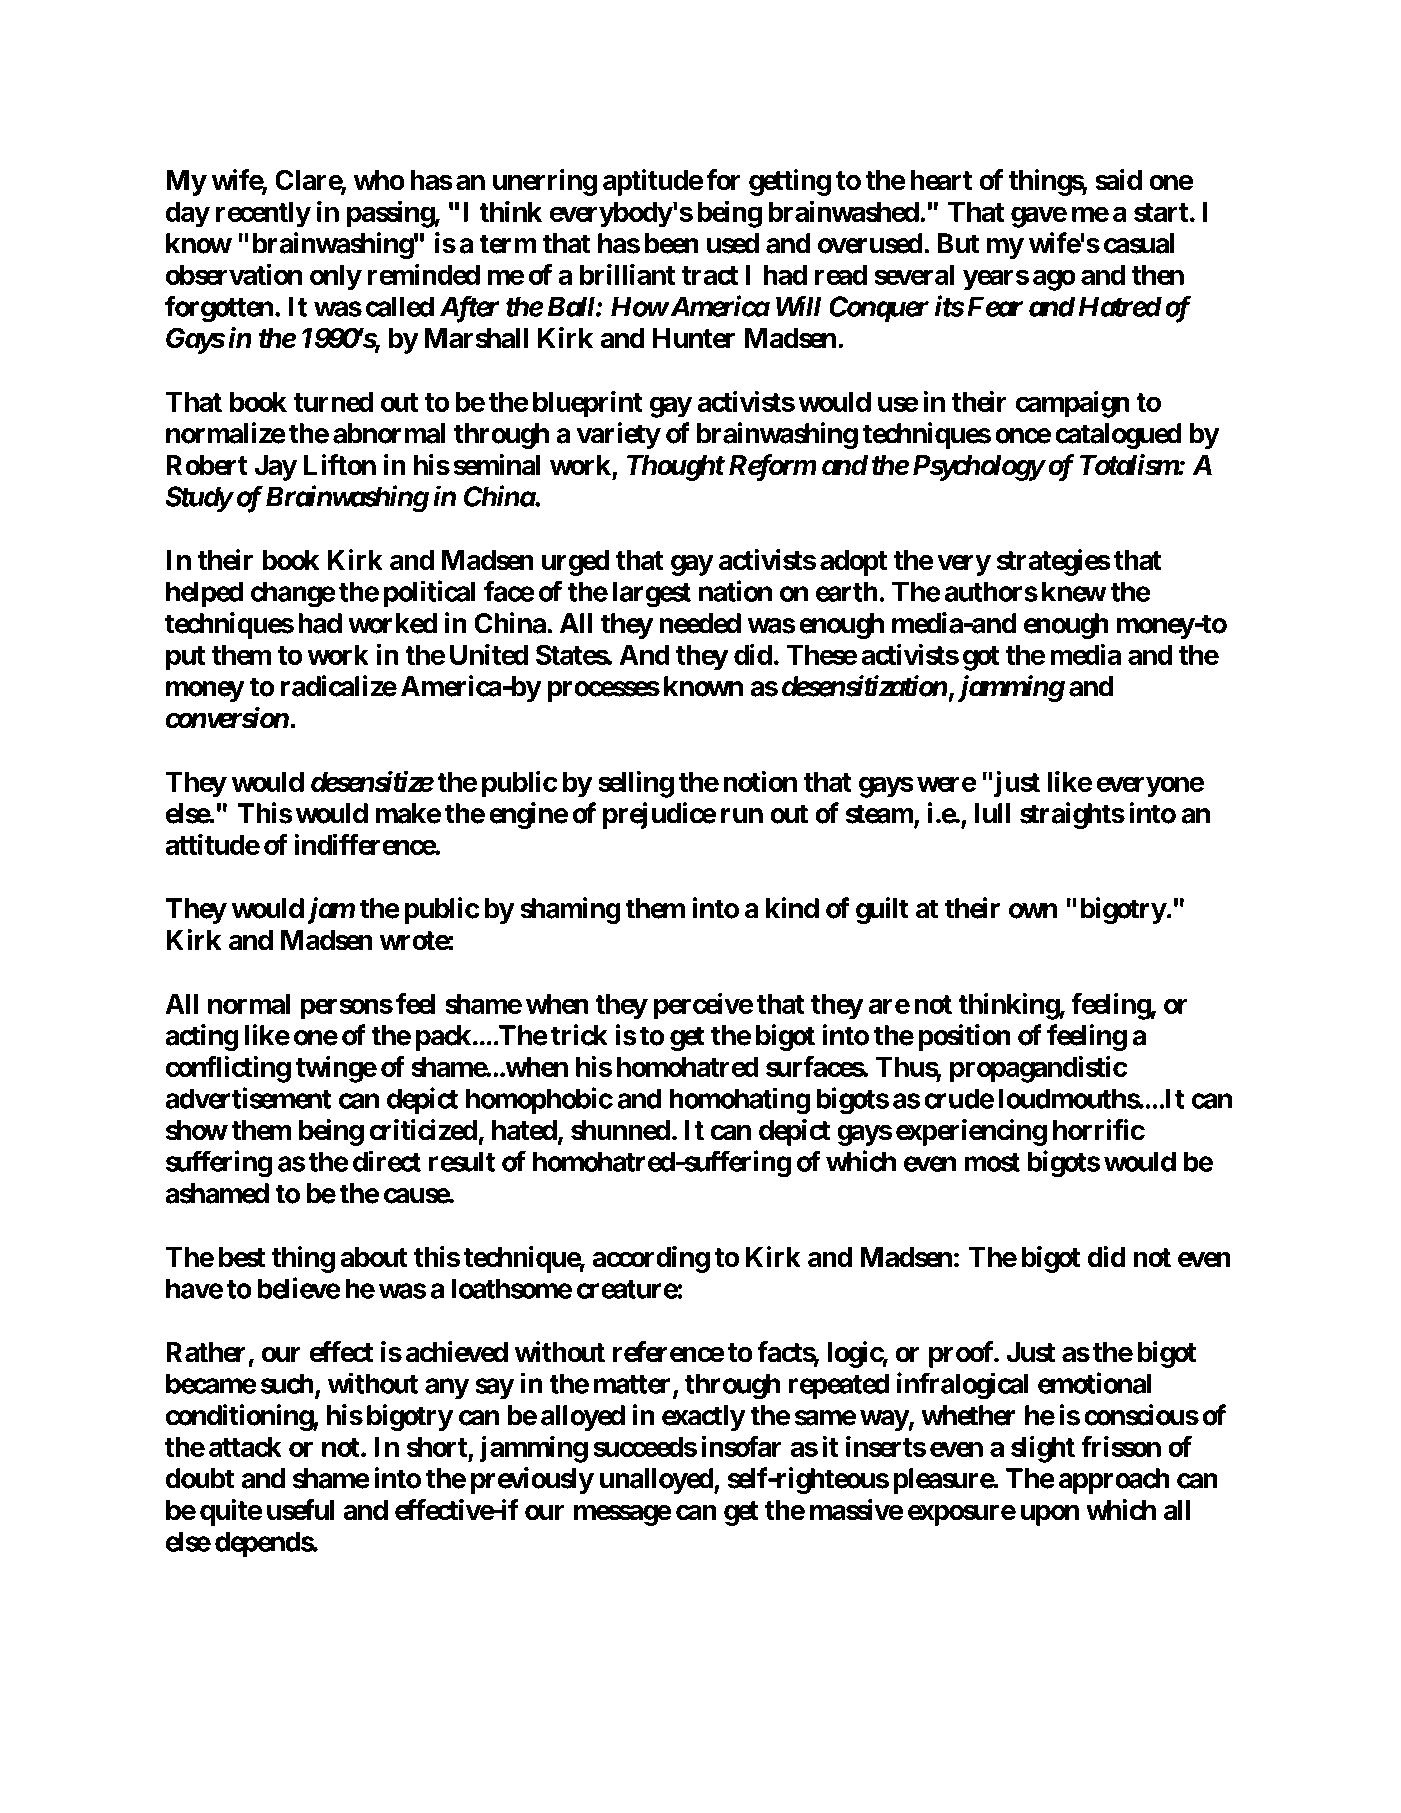 The image size is (1401, 1813). What do you see at coordinates (185, 658) in the image?
I see `put` at bounding box center [185, 658].
